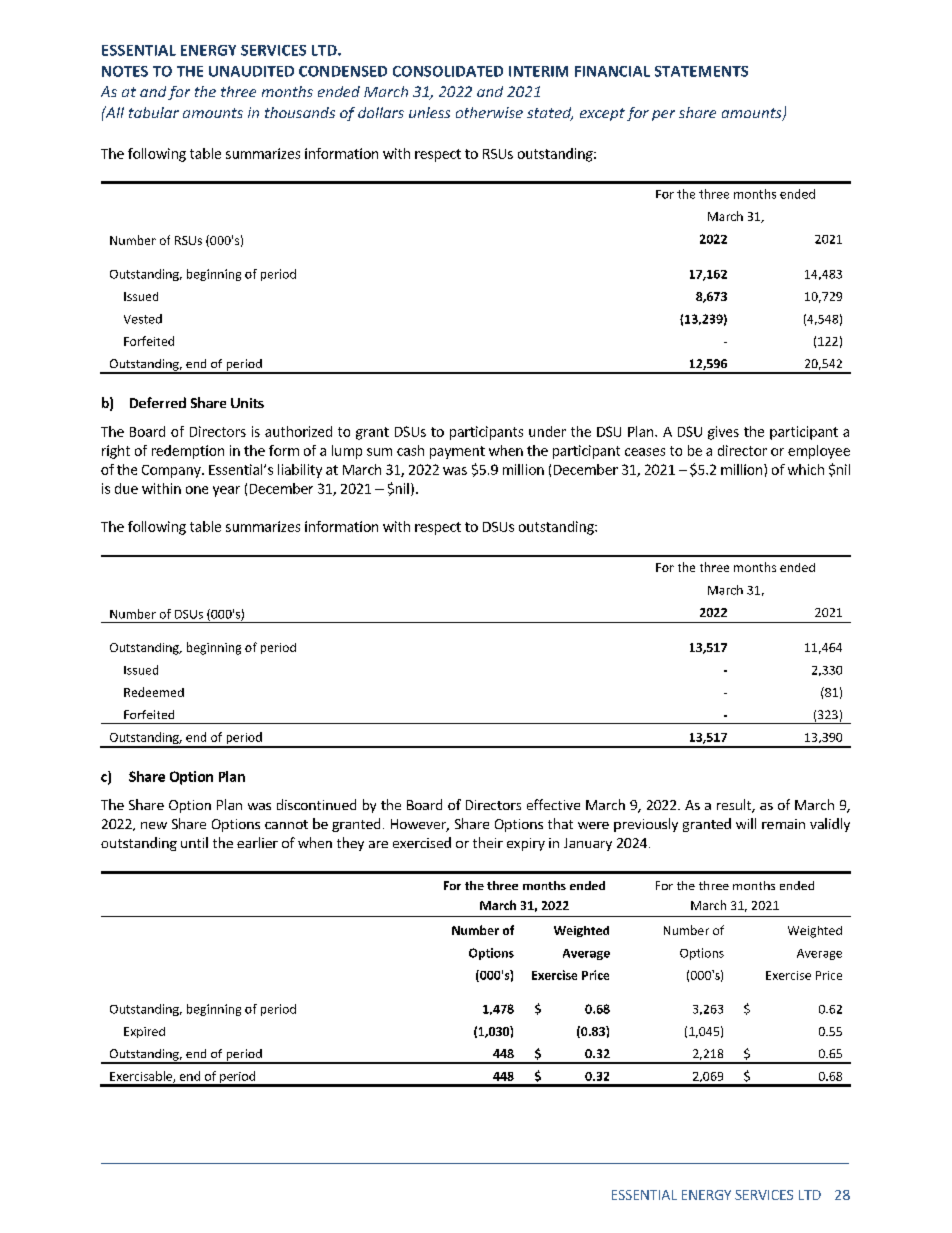 The width and height of the screenshot is (952, 1233). What do you see at coordinates (489, 112) in the screenshot?
I see `otherwise` at bounding box center [489, 112].
